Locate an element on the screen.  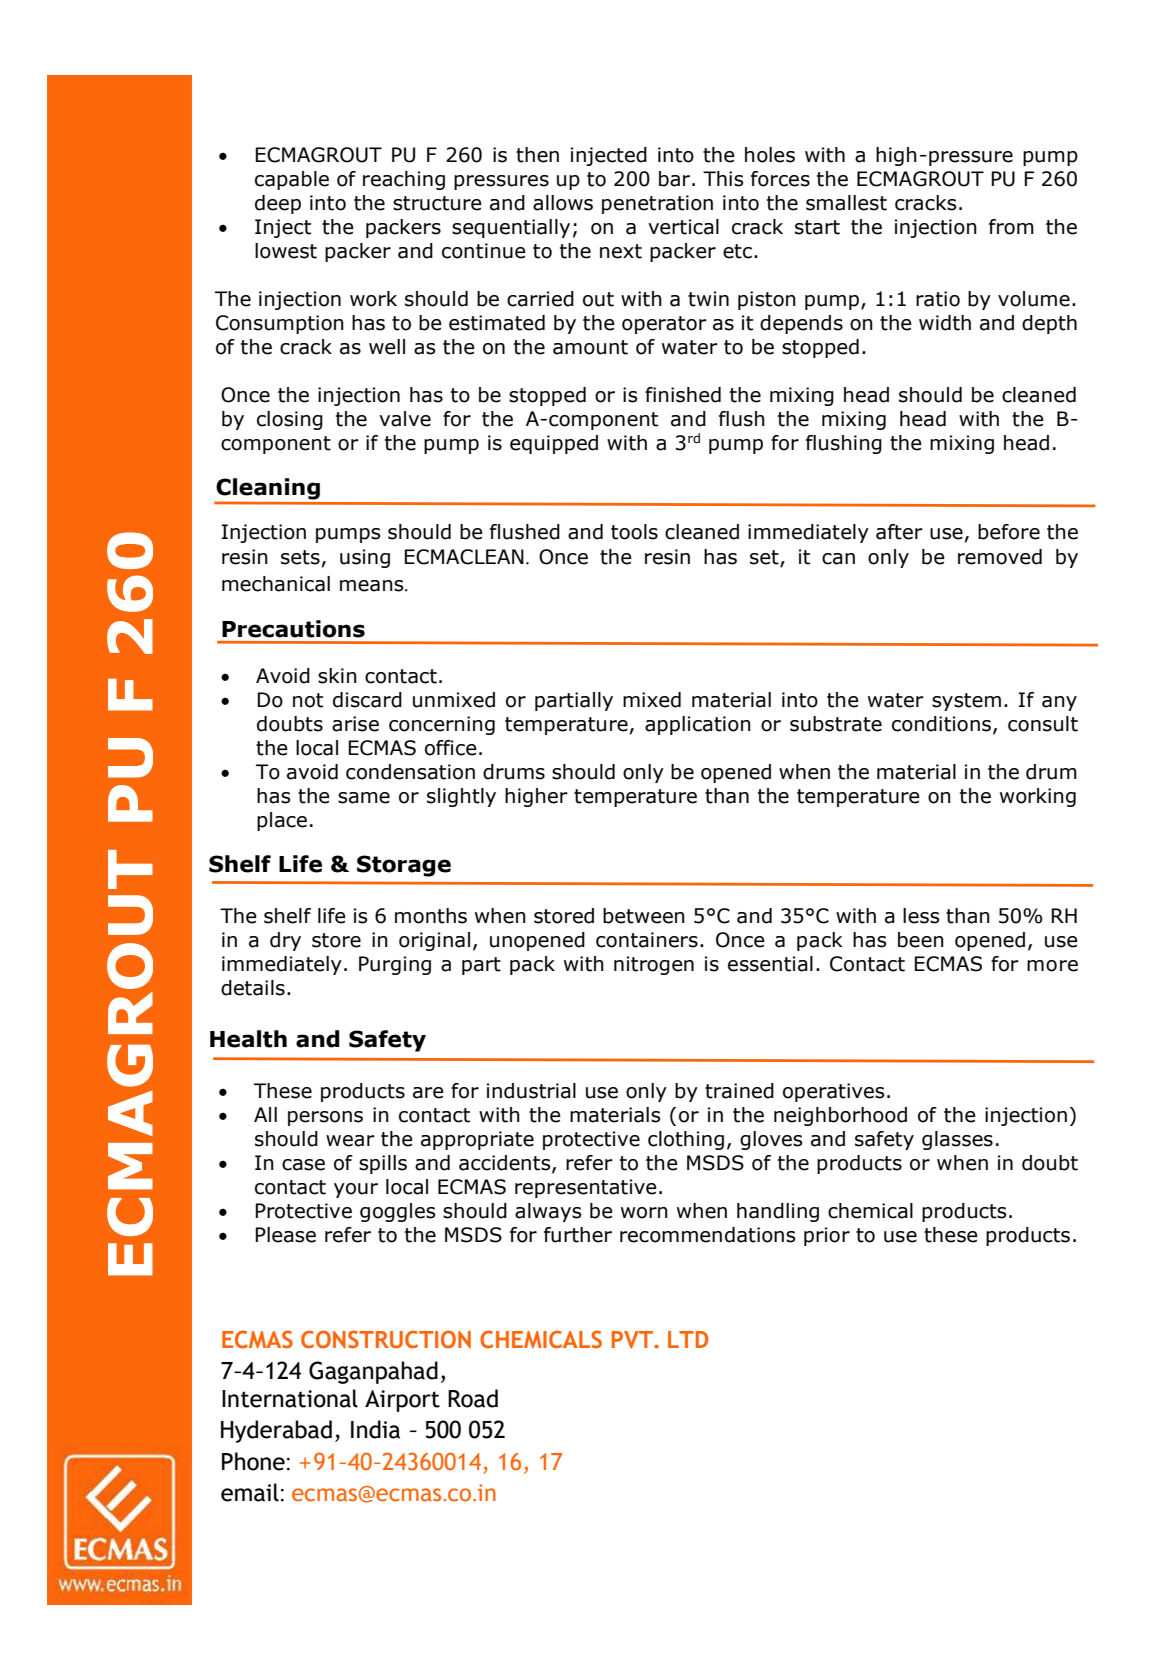
less is located at coordinates (921, 916).
